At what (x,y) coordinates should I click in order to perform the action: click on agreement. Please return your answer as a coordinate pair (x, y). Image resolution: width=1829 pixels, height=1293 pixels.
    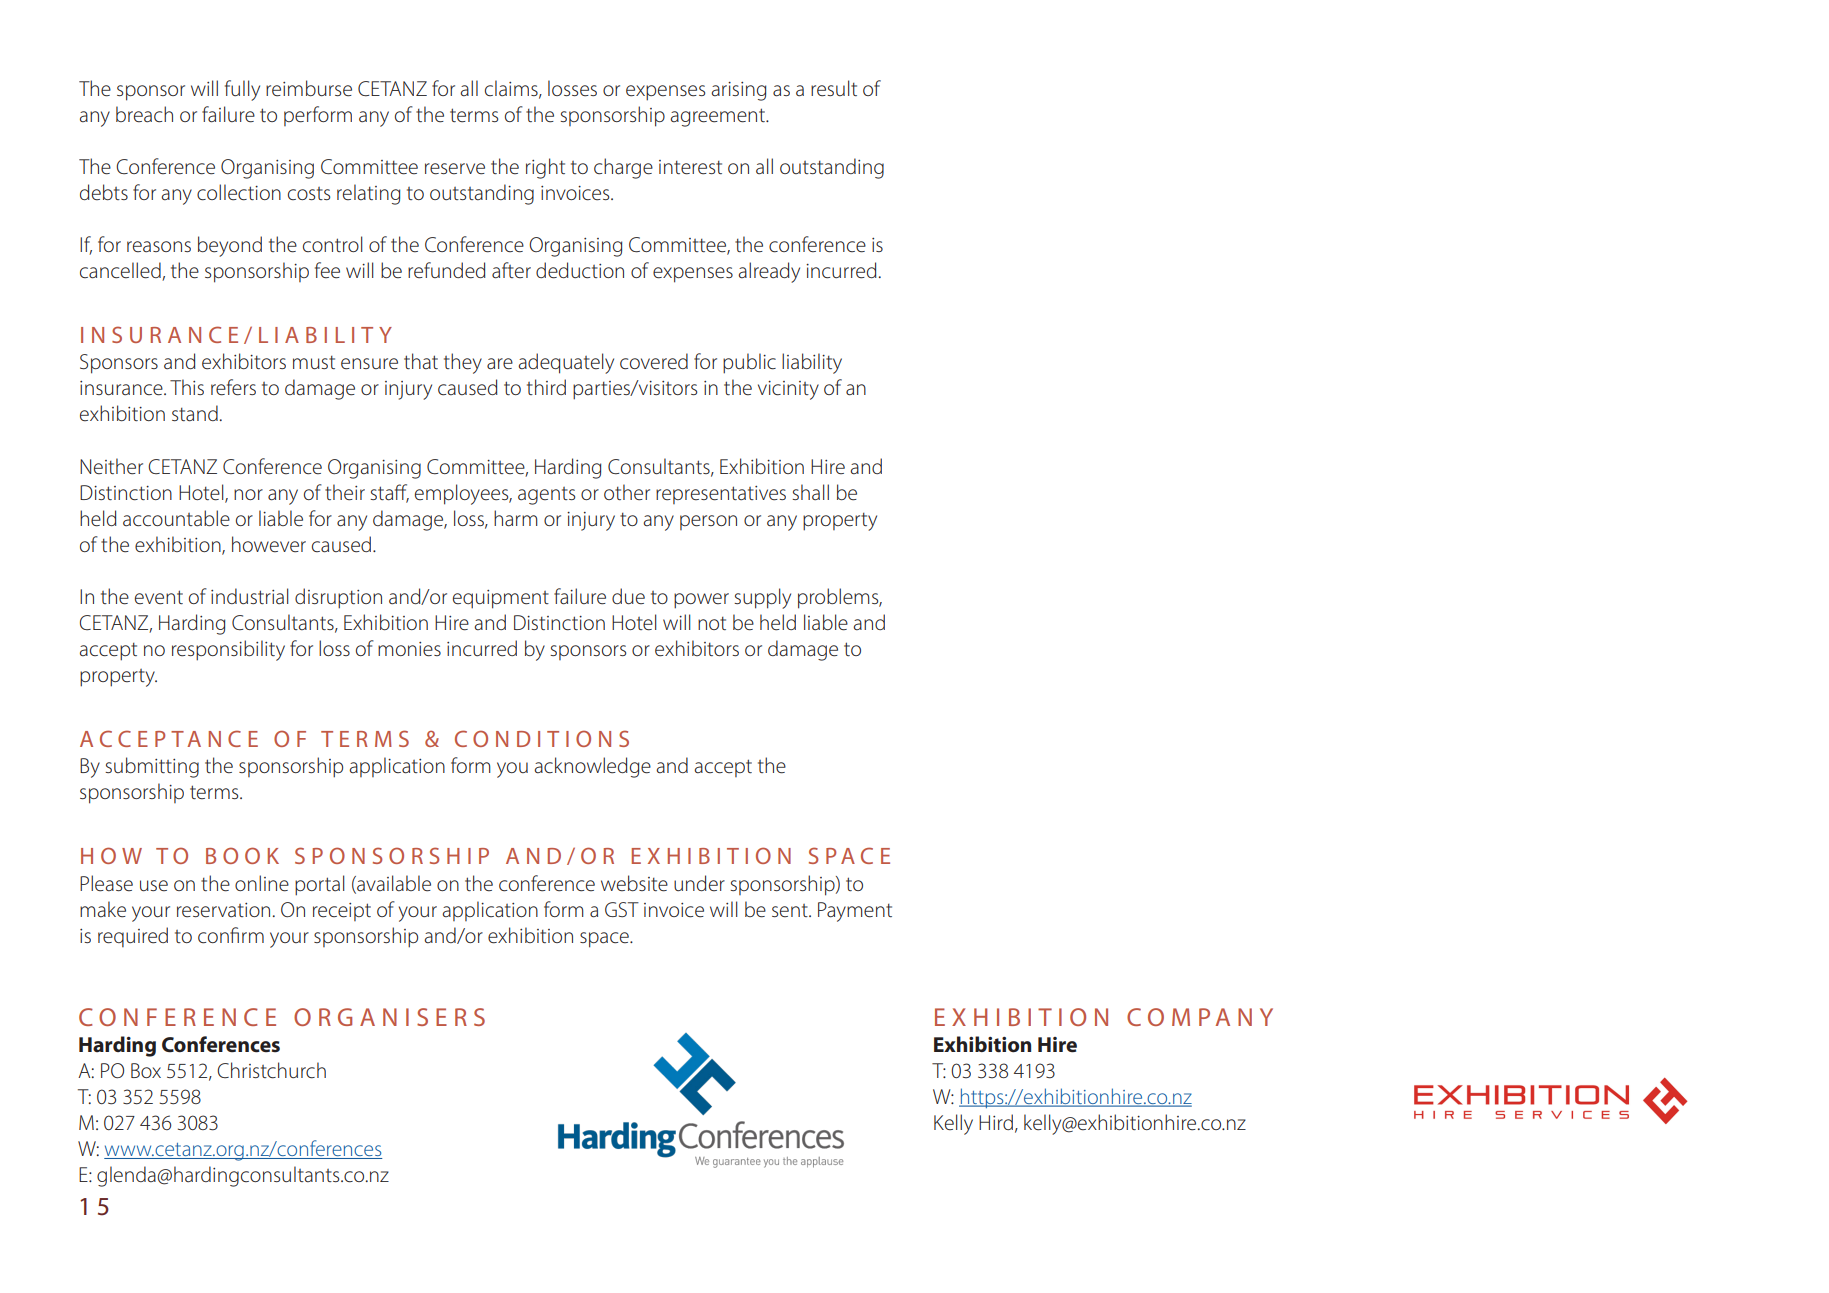
    Looking at the image, I should click on (719, 117).
